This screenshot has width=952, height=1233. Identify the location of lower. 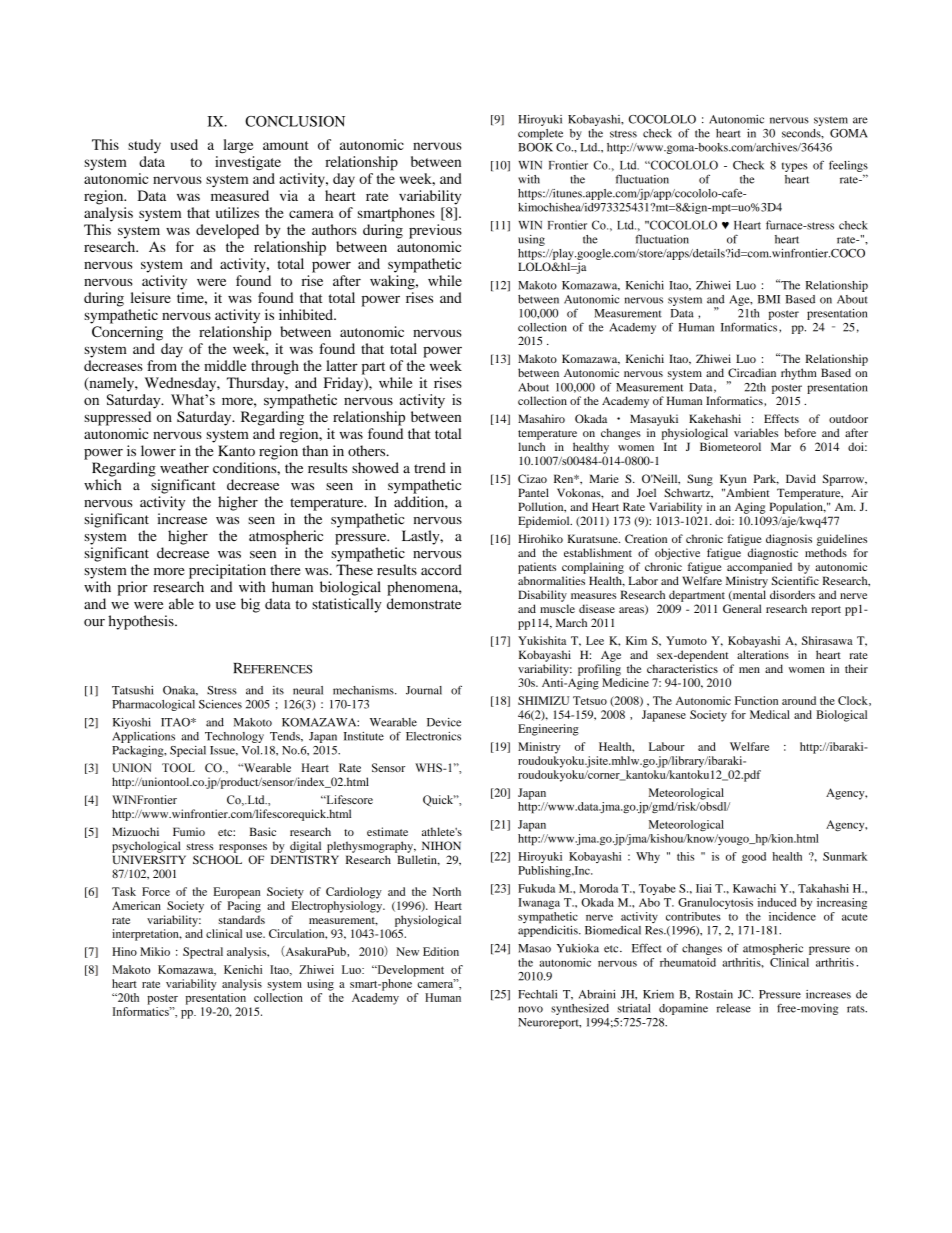
(158, 451).
